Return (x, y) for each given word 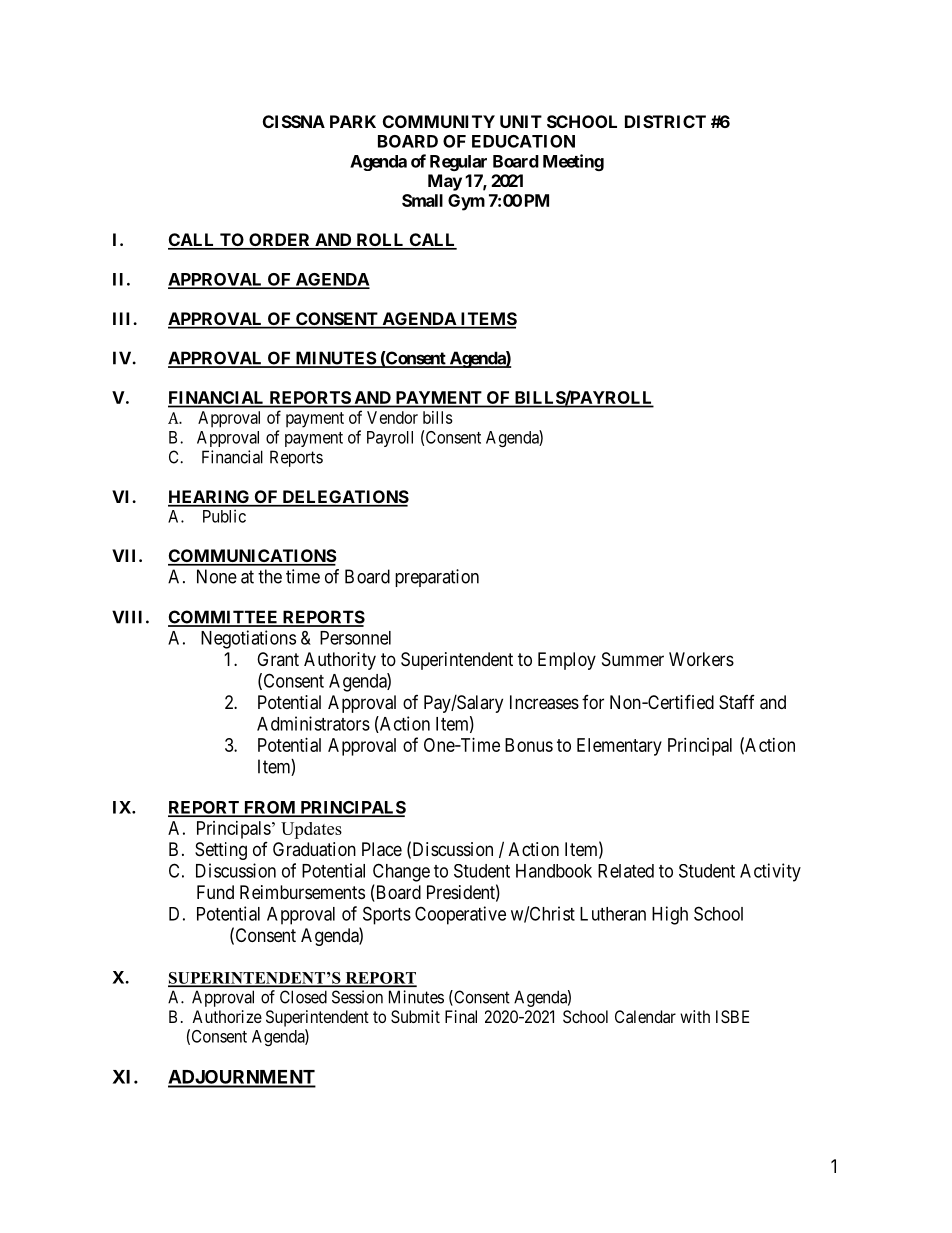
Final (461, 1016)
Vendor (392, 417)
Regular (458, 163)
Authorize (227, 1016)
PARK (353, 121)
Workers (701, 659)
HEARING (210, 498)
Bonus (529, 745)
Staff (737, 702)
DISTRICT (665, 121)
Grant (278, 659)
